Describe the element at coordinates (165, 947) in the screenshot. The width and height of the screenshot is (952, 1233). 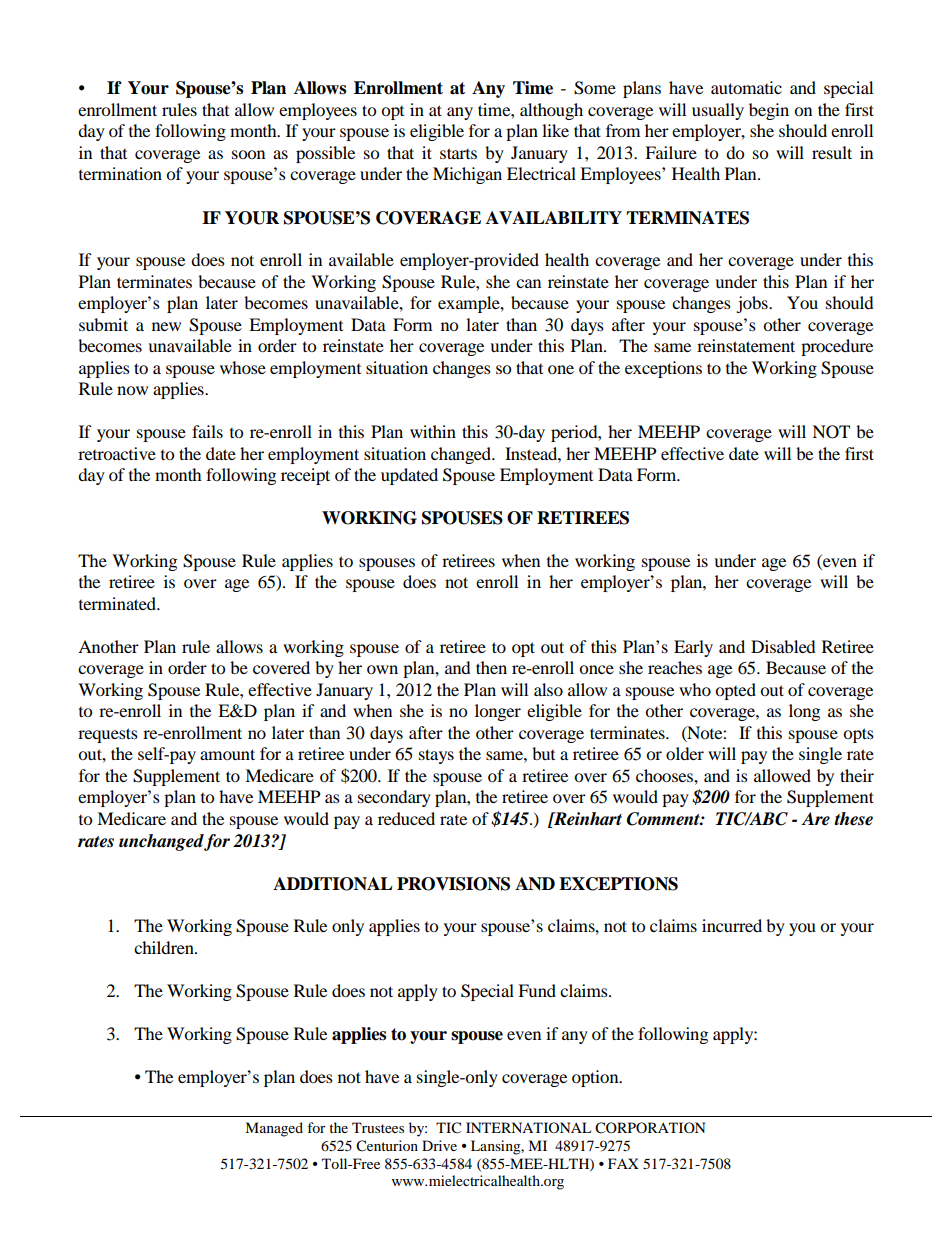
I see `children` at that location.
